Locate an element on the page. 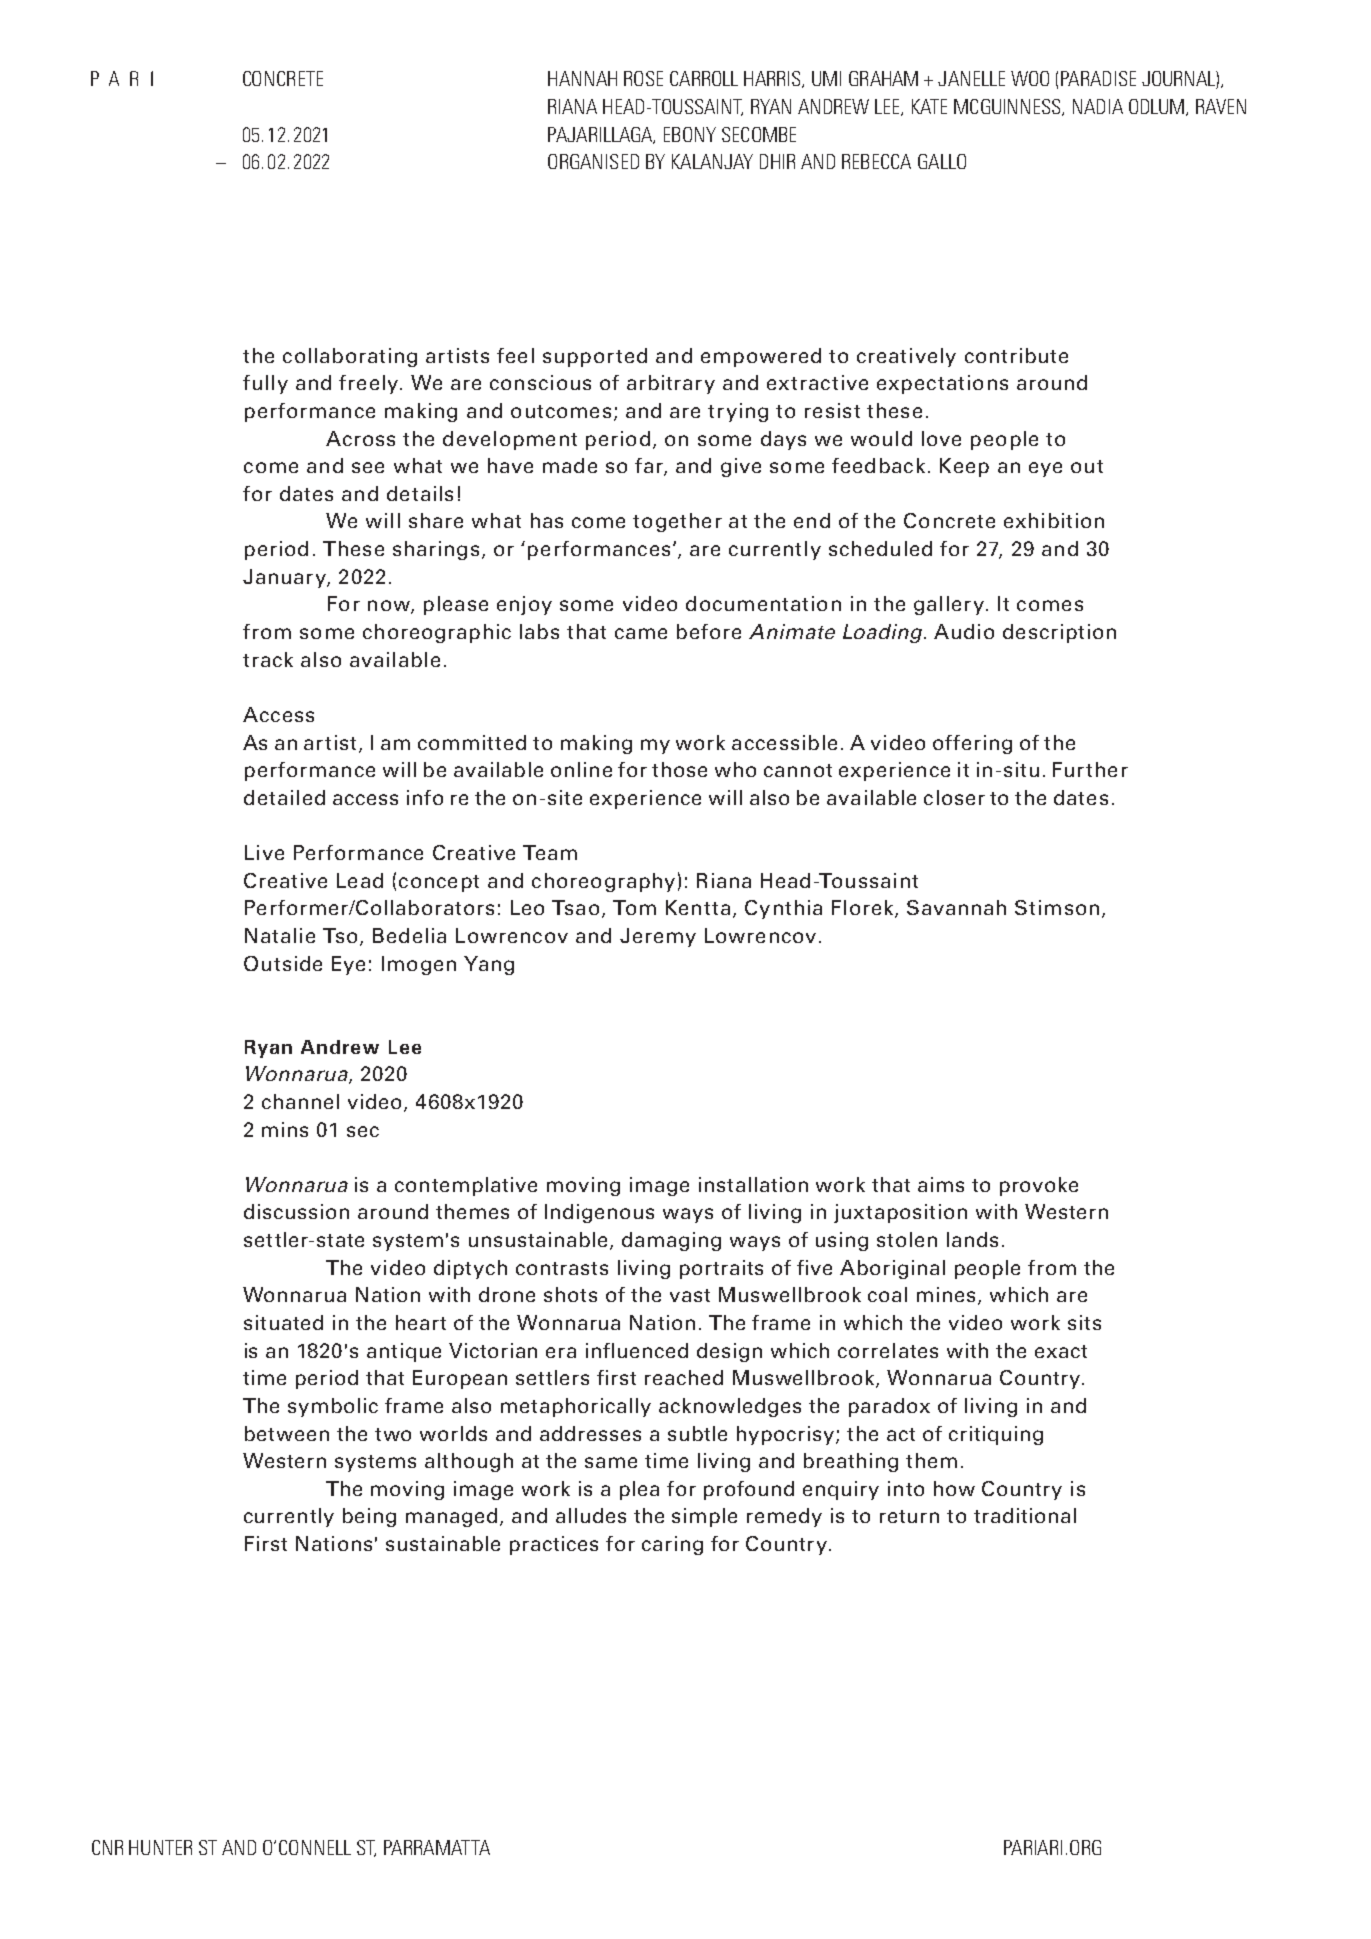  Further is located at coordinates (1090, 769).
